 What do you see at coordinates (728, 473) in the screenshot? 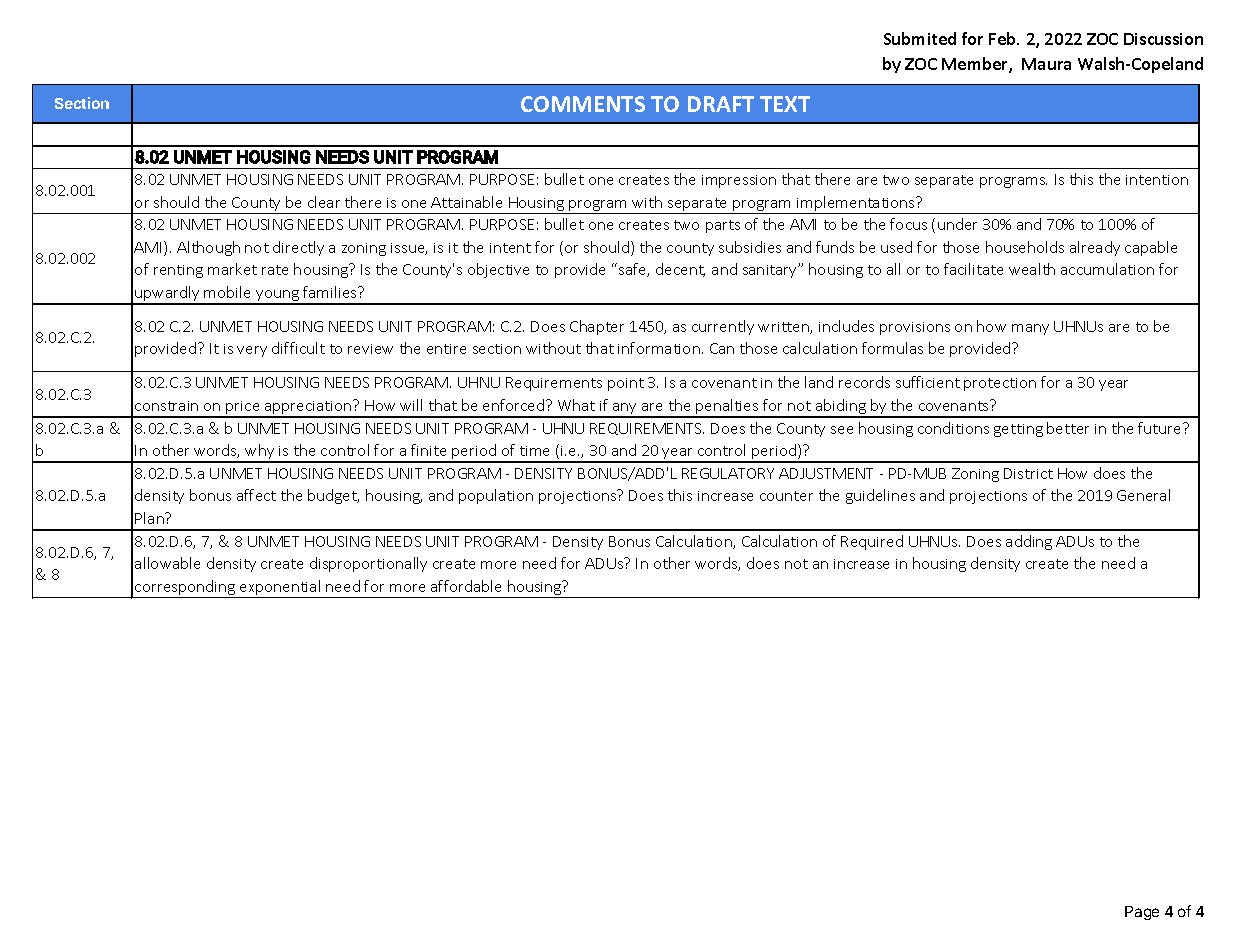
I see `REGULATORY` at bounding box center [728, 473].
